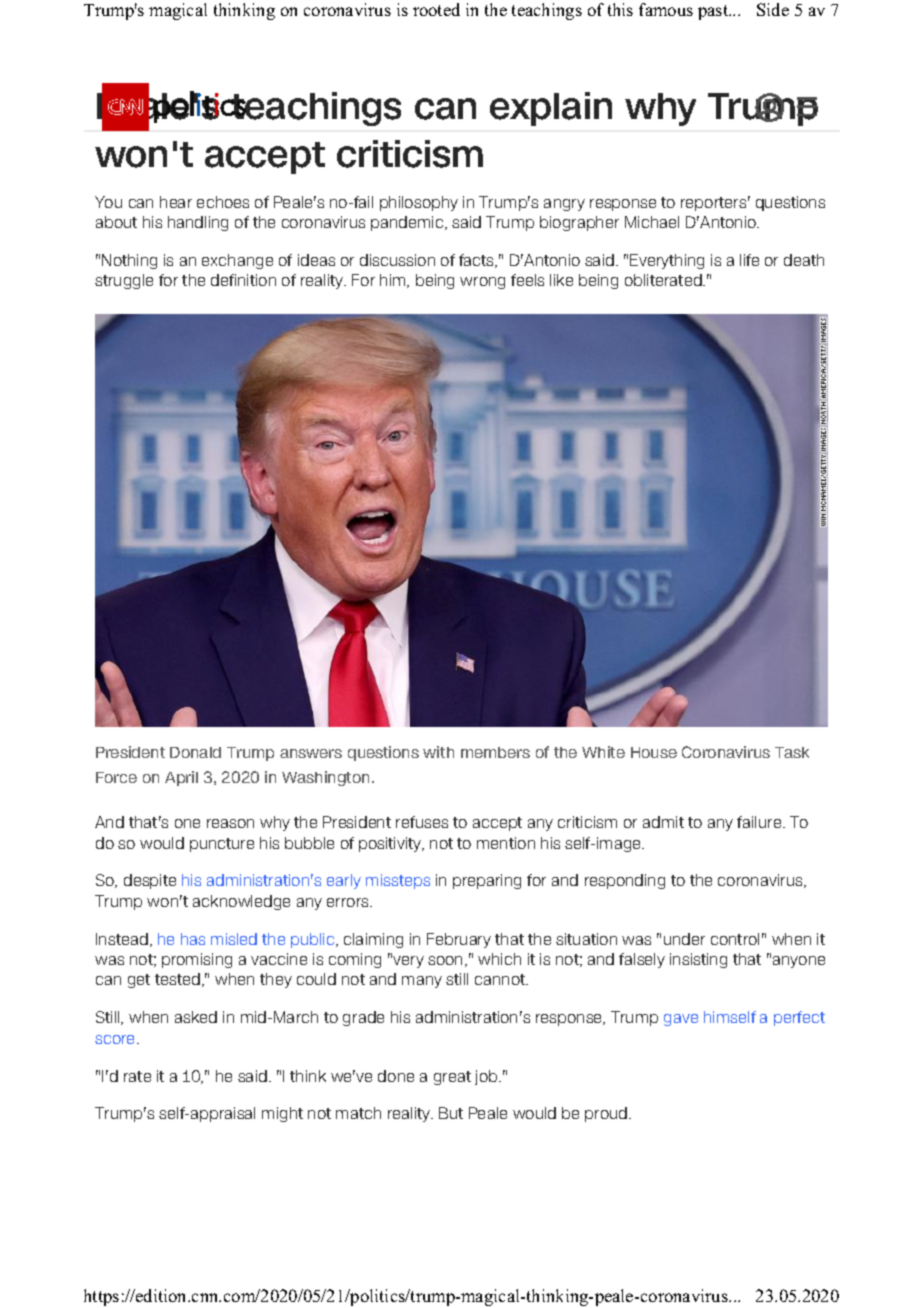 This screenshot has height=1308, width=924. What do you see at coordinates (436, 9) in the screenshot?
I see `rooted` at bounding box center [436, 9].
